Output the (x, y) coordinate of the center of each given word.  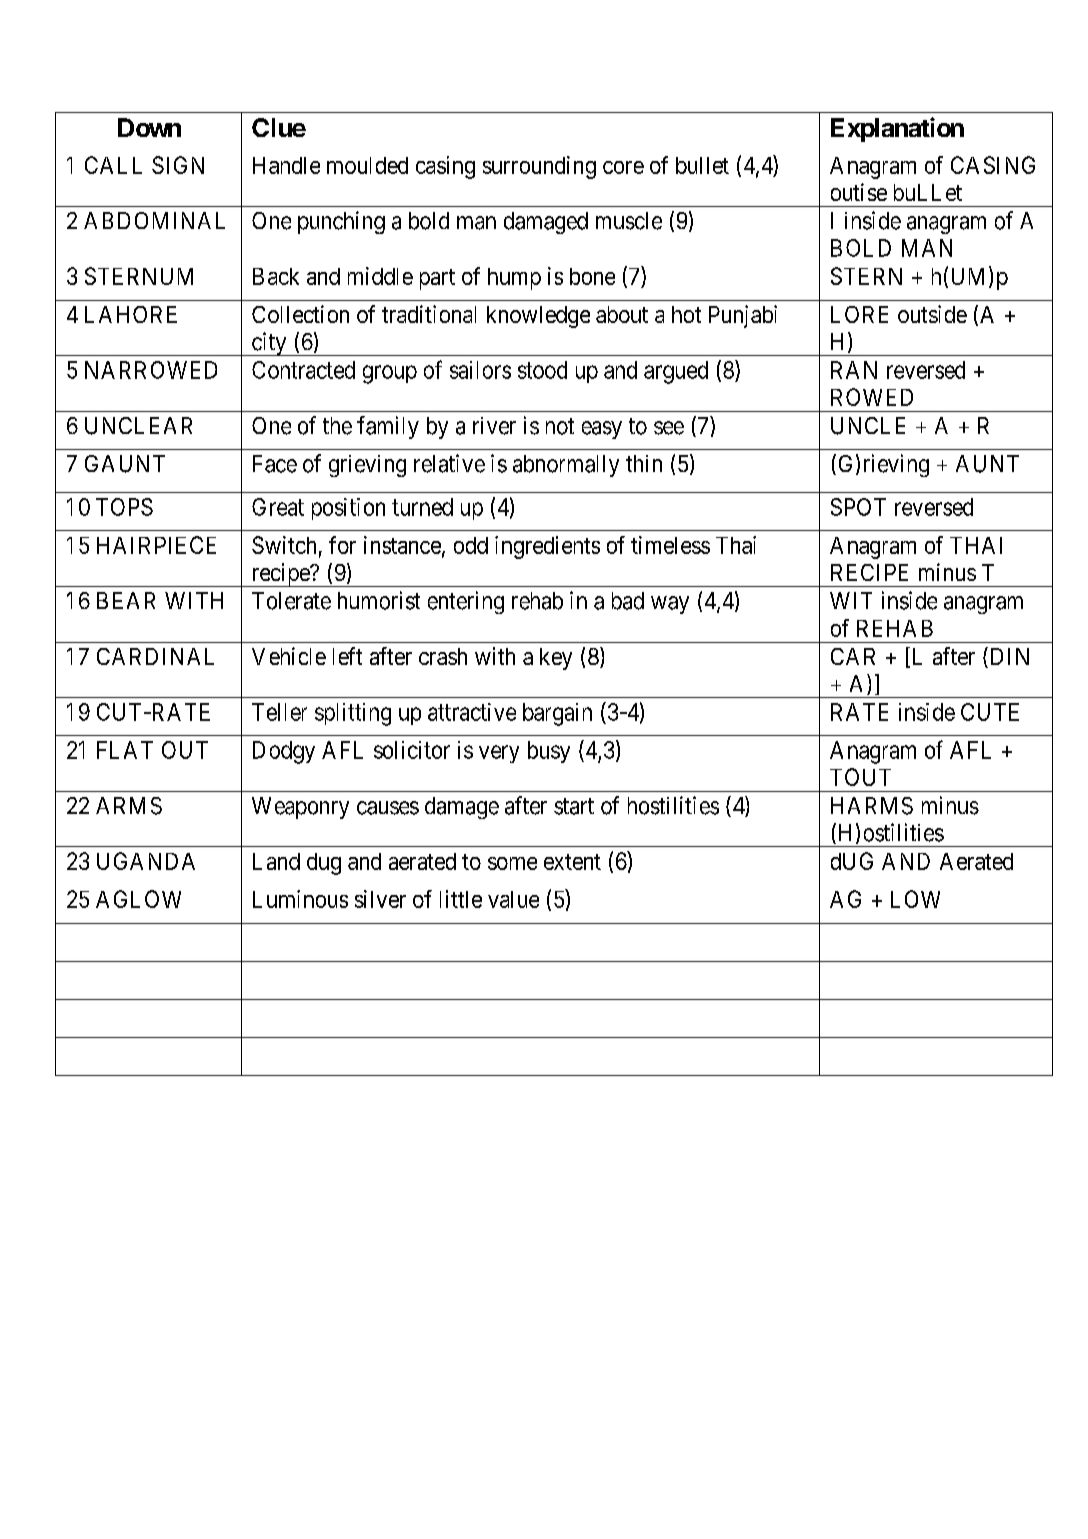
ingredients (547, 547)
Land (276, 861)
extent (572, 862)
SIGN (178, 165)
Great (278, 507)
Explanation (897, 129)
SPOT (858, 507)
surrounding (539, 167)
